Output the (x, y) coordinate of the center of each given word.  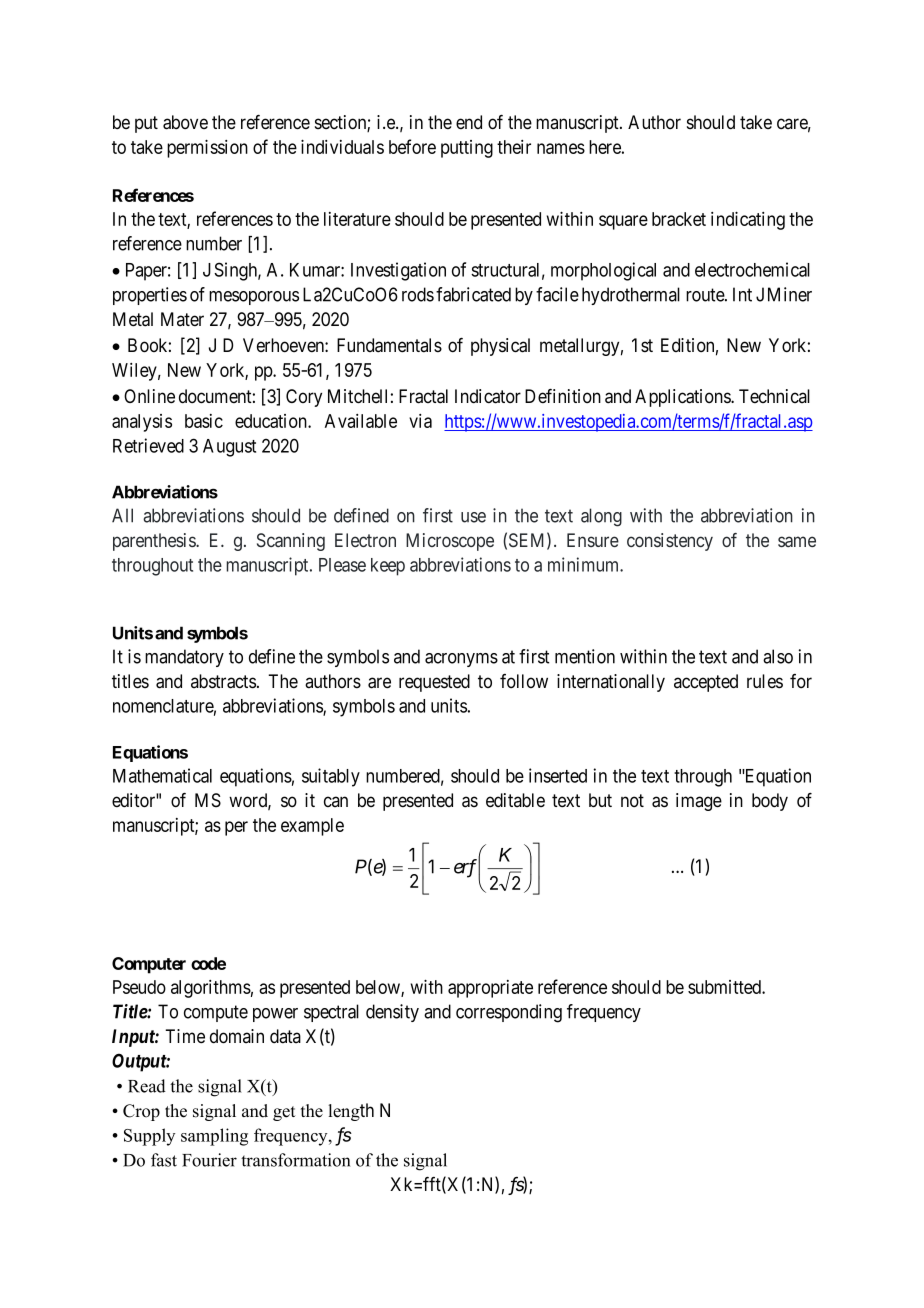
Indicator (488, 396)
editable (515, 800)
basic (204, 421)
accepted (706, 683)
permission (207, 148)
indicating (748, 220)
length (351, 1112)
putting (467, 149)
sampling (214, 1137)
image (699, 802)
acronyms (461, 660)
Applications (683, 398)
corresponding (509, 1013)
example (312, 827)
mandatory (184, 658)
